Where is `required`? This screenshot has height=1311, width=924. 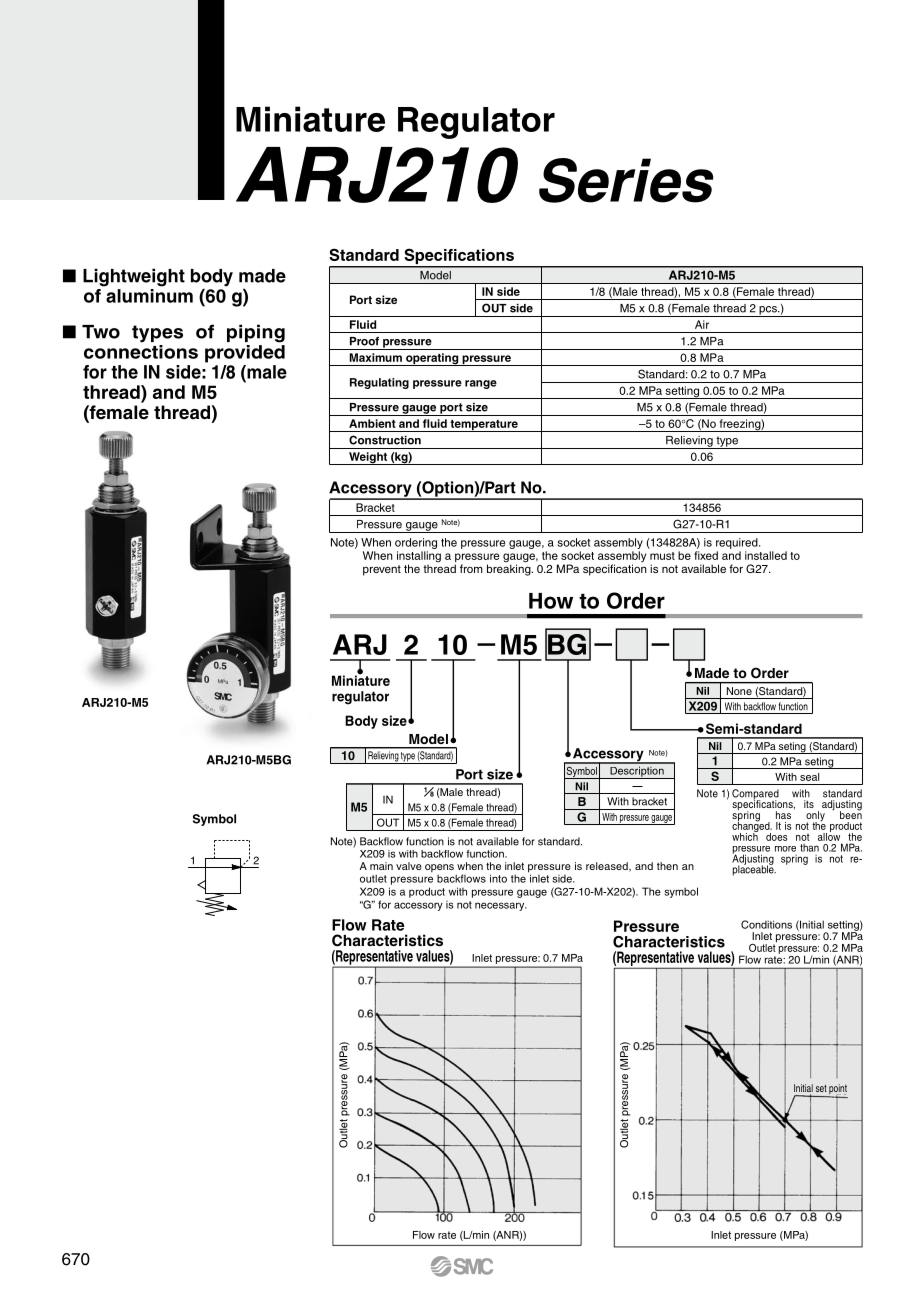 required is located at coordinates (738, 543).
